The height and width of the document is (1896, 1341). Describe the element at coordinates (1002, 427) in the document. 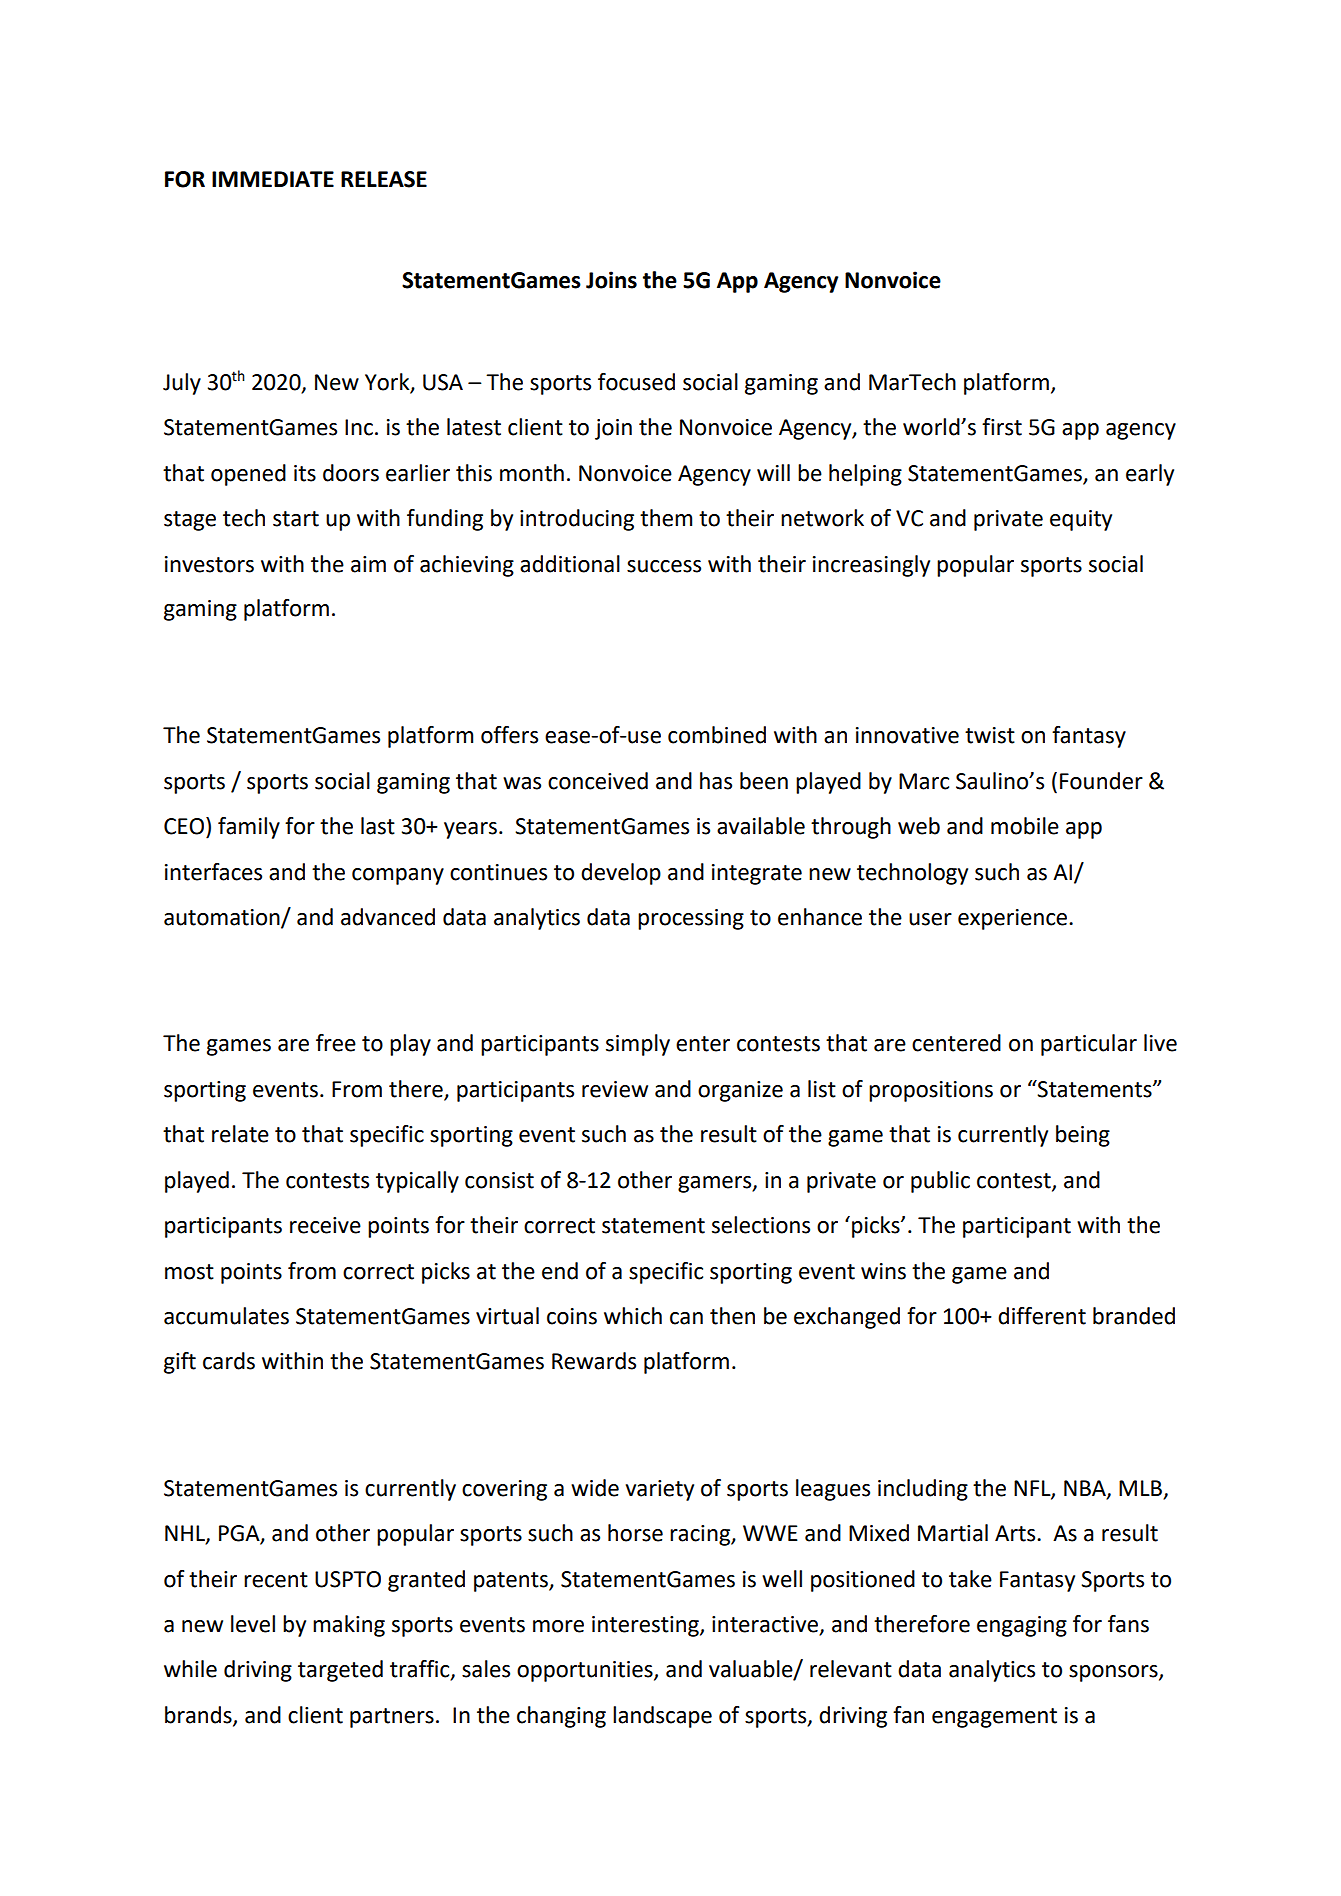

I see `first` at that location.
